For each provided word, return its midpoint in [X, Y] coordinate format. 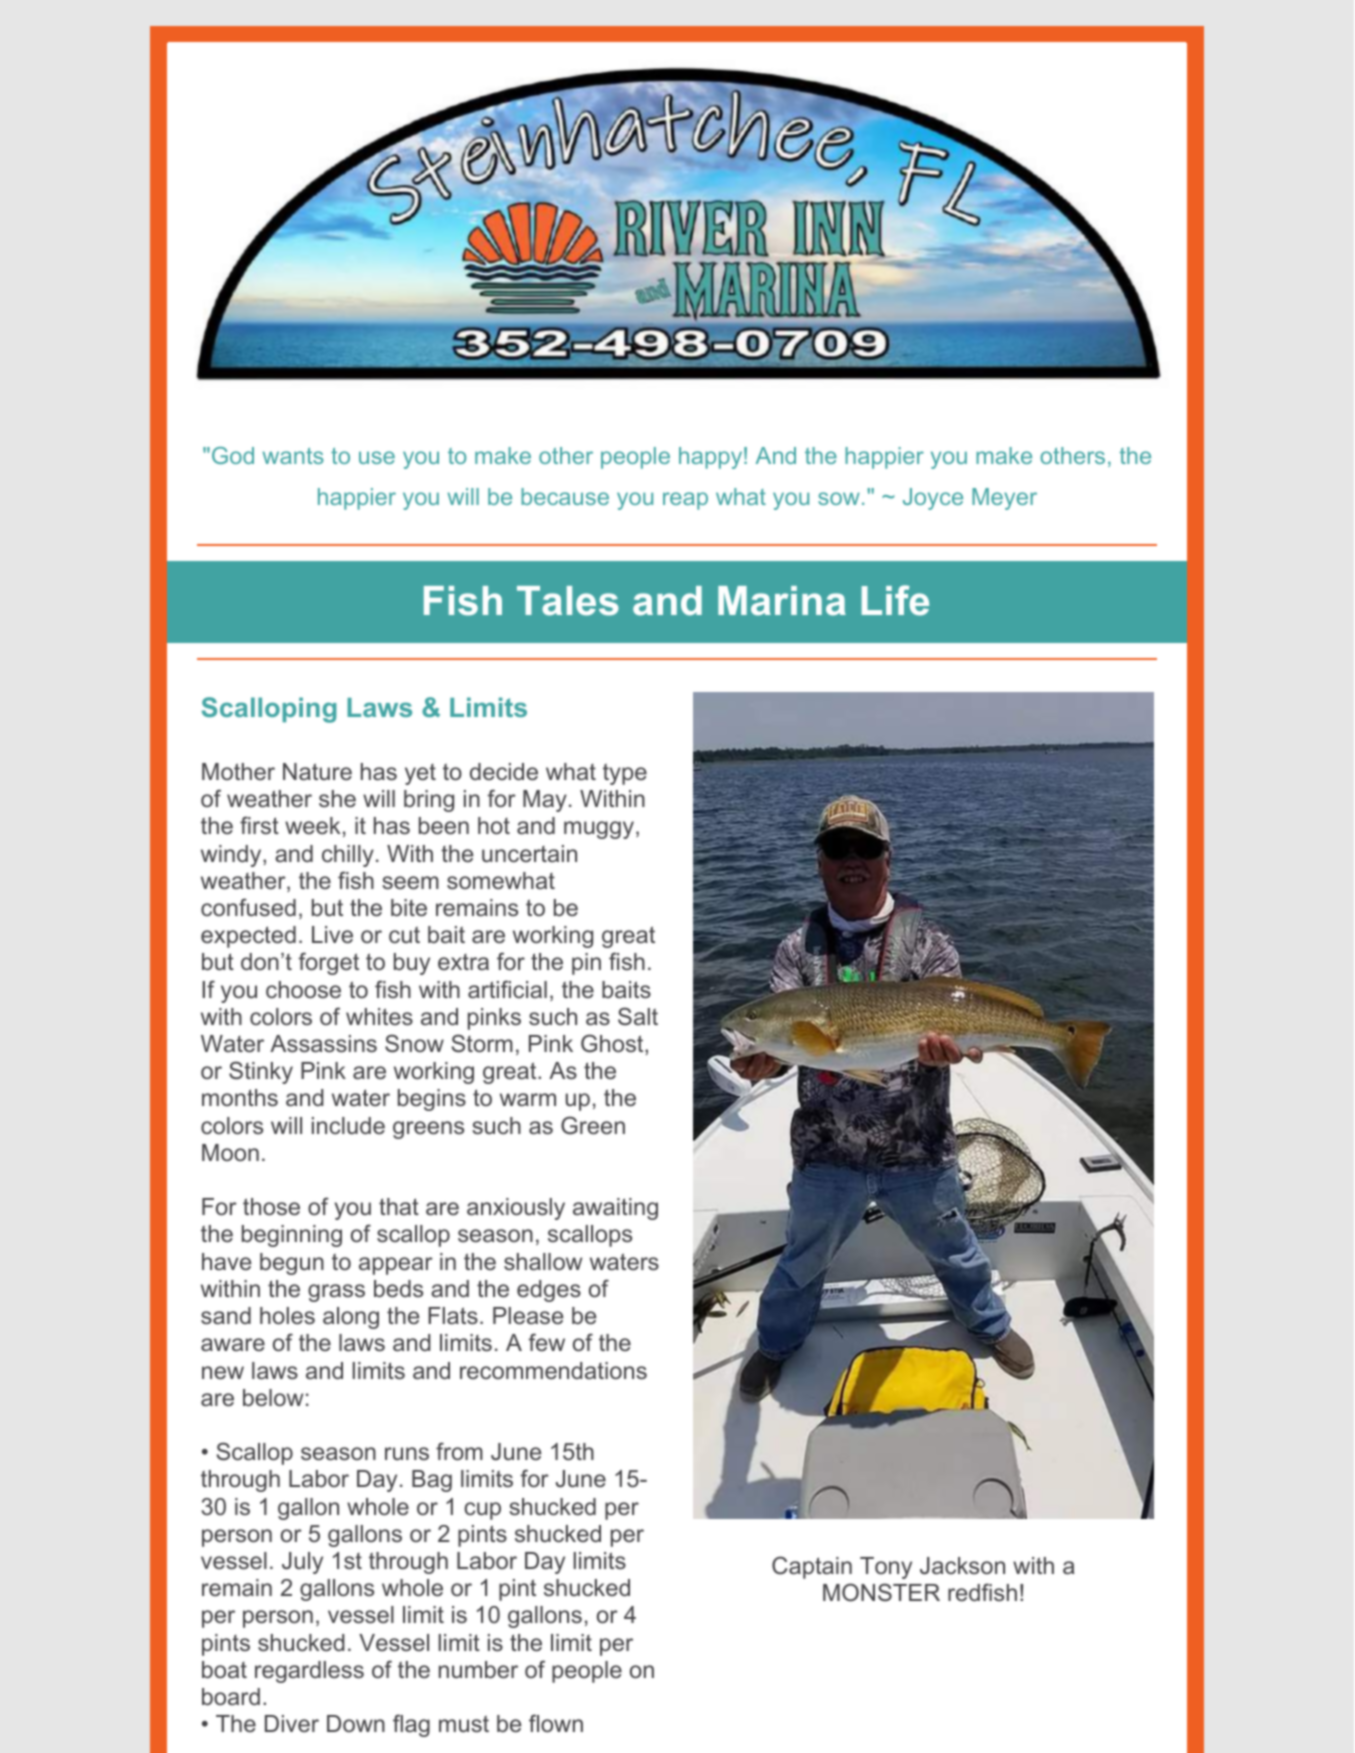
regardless [309, 1672]
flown [556, 1723]
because [565, 496]
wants [293, 456]
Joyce [933, 499]
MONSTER [881, 1592]
